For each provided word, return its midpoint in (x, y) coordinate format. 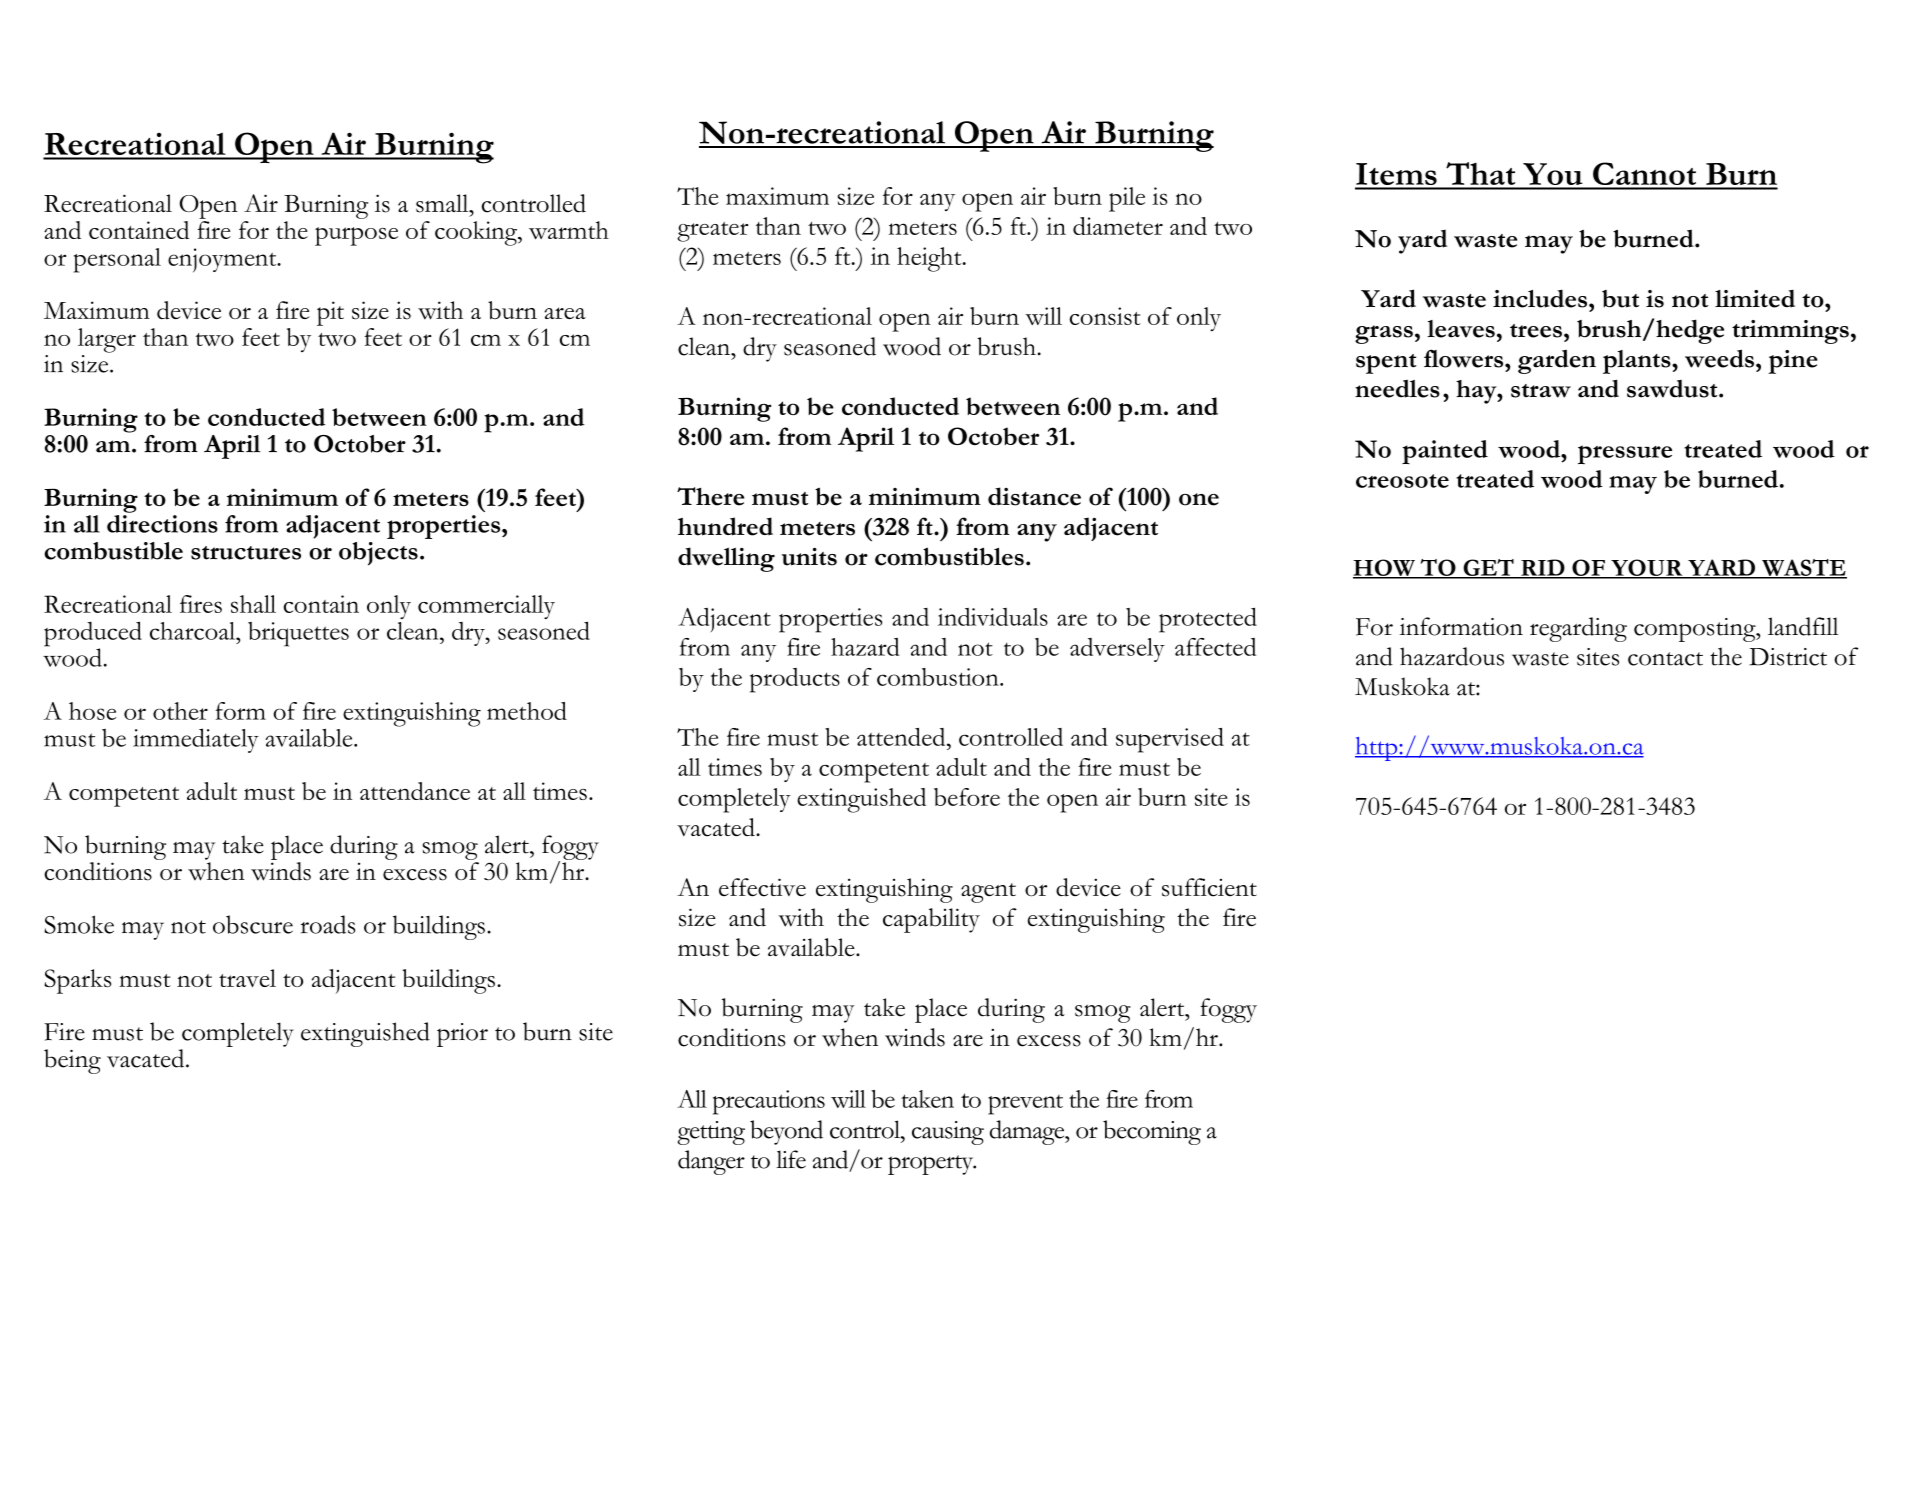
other (180, 711)
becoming (1152, 1132)
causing (948, 1133)
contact (1665, 659)
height (930, 259)
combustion (939, 677)
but (1620, 299)
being (72, 1061)
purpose (356, 236)
